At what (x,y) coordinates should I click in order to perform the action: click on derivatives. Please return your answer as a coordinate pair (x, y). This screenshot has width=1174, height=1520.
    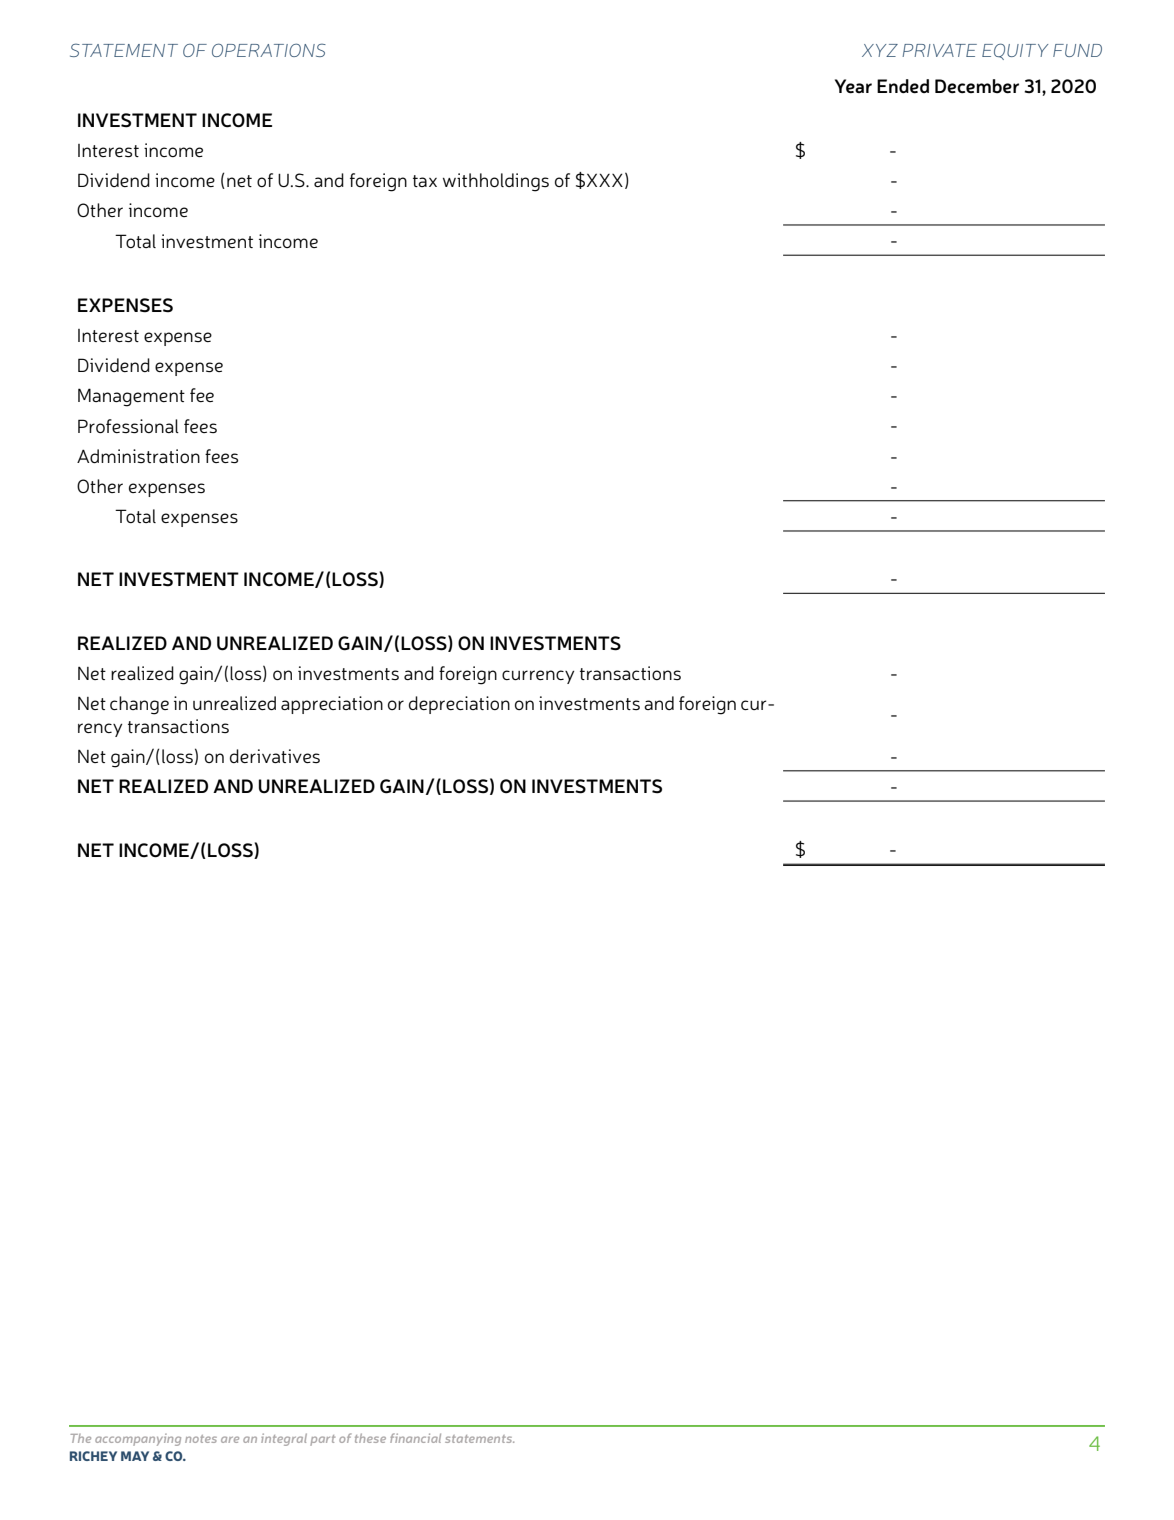
    Looking at the image, I should click on (275, 756).
